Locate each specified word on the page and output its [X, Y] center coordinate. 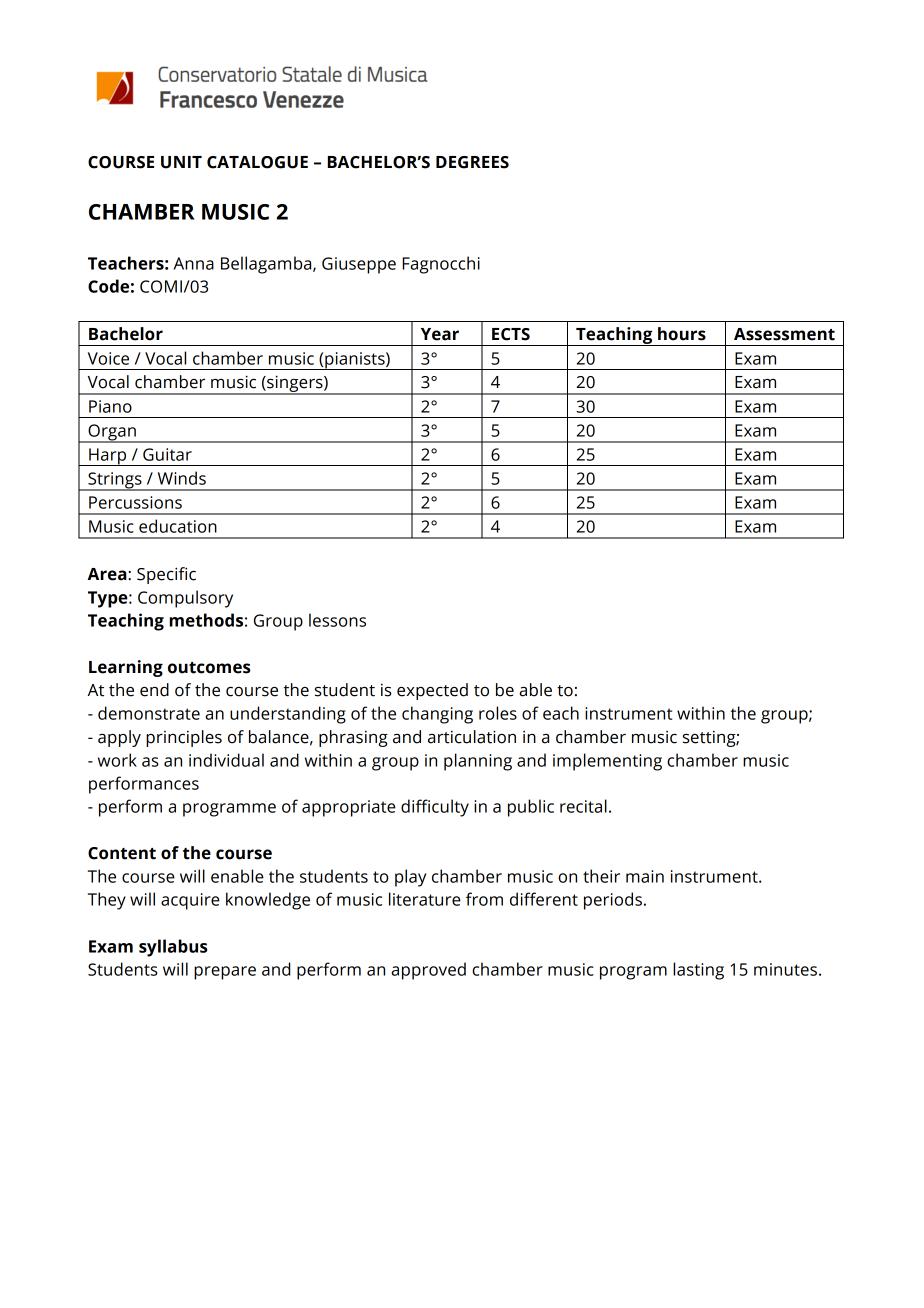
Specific [166, 575]
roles [498, 713]
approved [428, 971]
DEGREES [472, 162]
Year [440, 334]
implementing [607, 762]
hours [682, 334]
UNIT [181, 162]
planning [478, 762]
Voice [108, 358]
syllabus [173, 948]
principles [184, 738]
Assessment [784, 334]
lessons [337, 620]
